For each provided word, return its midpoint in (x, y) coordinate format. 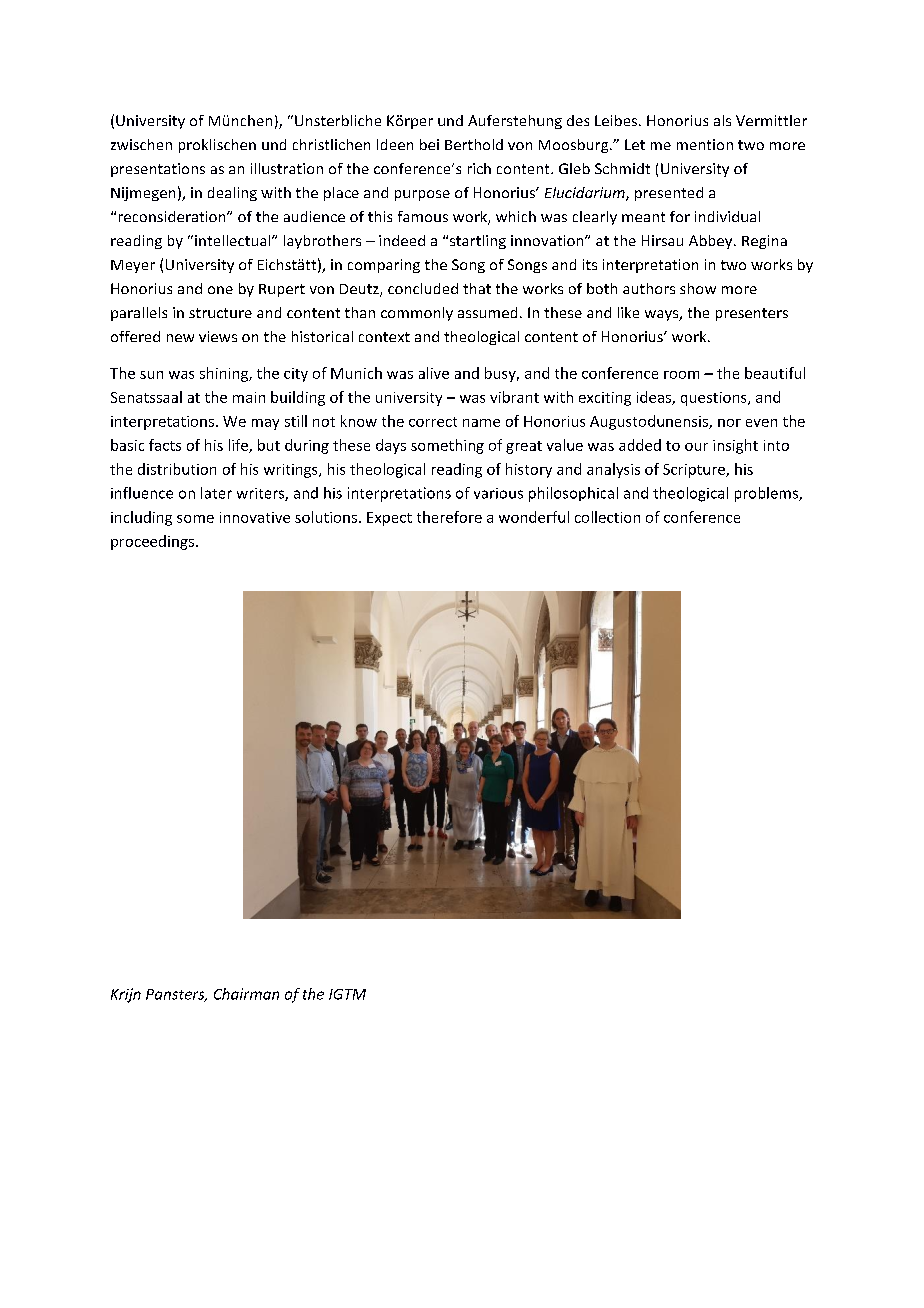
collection (607, 517)
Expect (389, 519)
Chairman (246, 994)
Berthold (474, 144)
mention (705, 144)
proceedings (152, 542)
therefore (449, 517)
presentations (158, 170)
